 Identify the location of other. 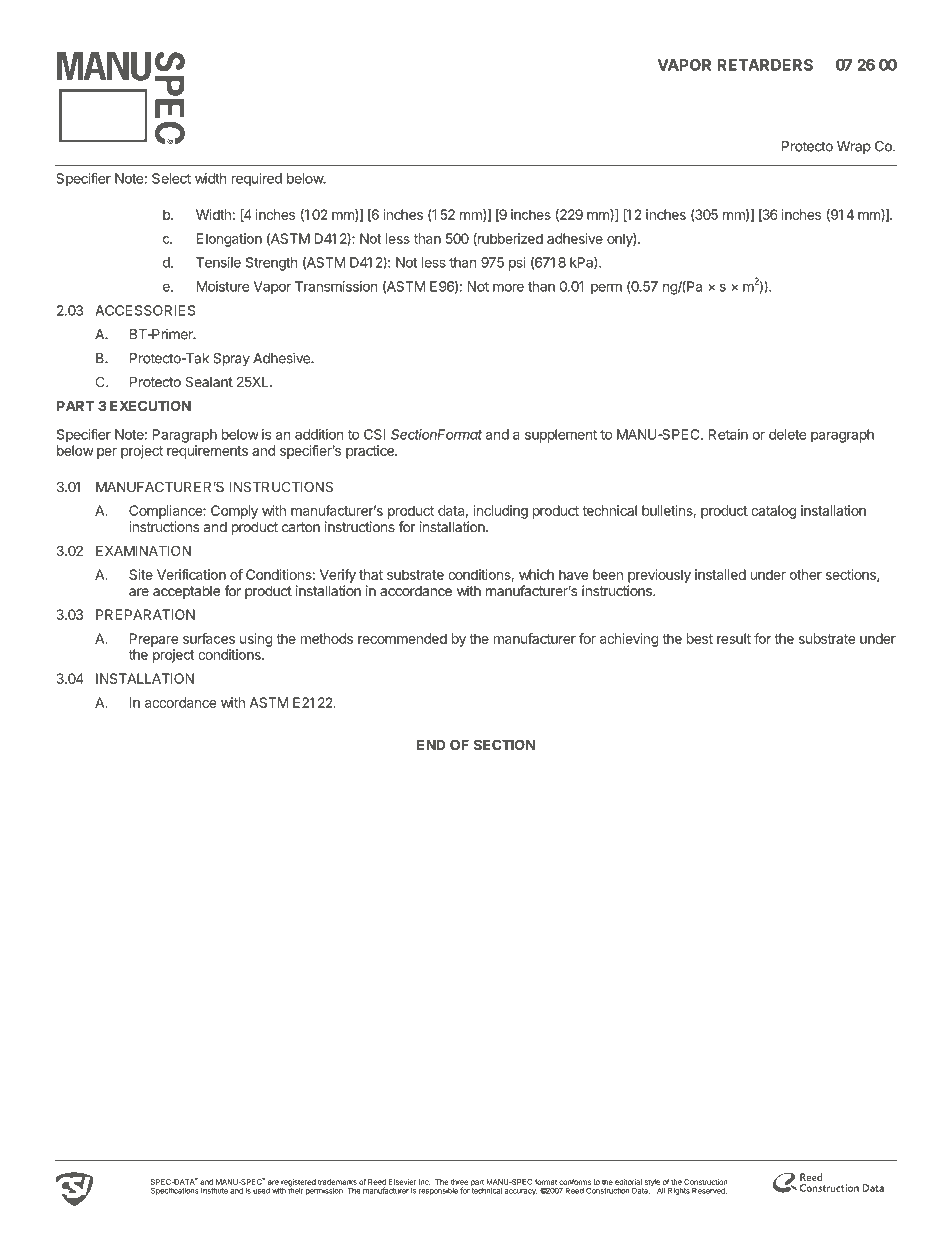
(806, 574).
